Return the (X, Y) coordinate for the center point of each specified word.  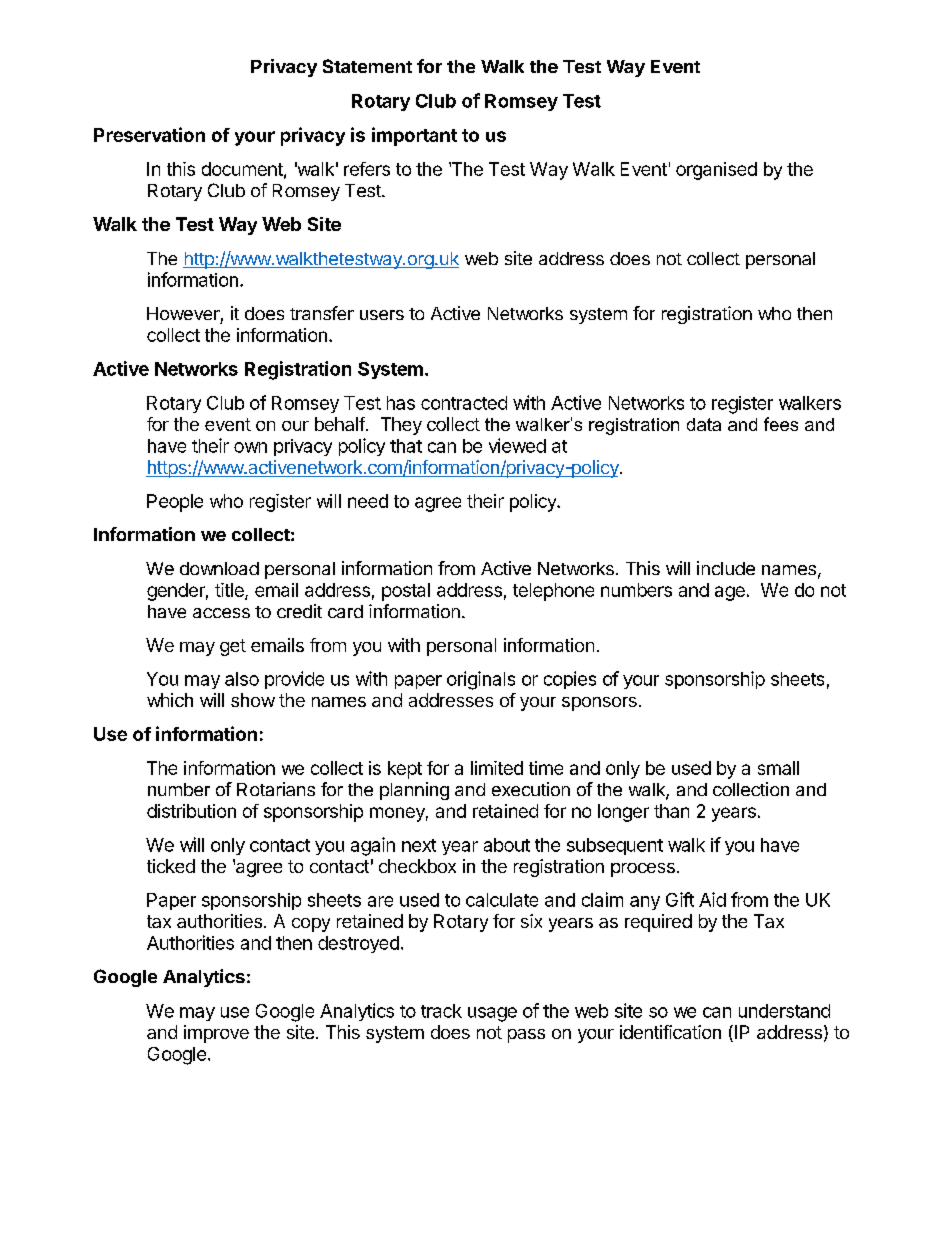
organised (716, 171)
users (382, 315)
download (219, 568)
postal (406, 592)
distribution (191, 811)
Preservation (149, 134)
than (671, 811)
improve (216, 1034)
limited (497, 768)
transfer (322, 313)
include (726, 568)
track (441, 1011)
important (414, 136)
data (704, 424)
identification (670, 1032)
